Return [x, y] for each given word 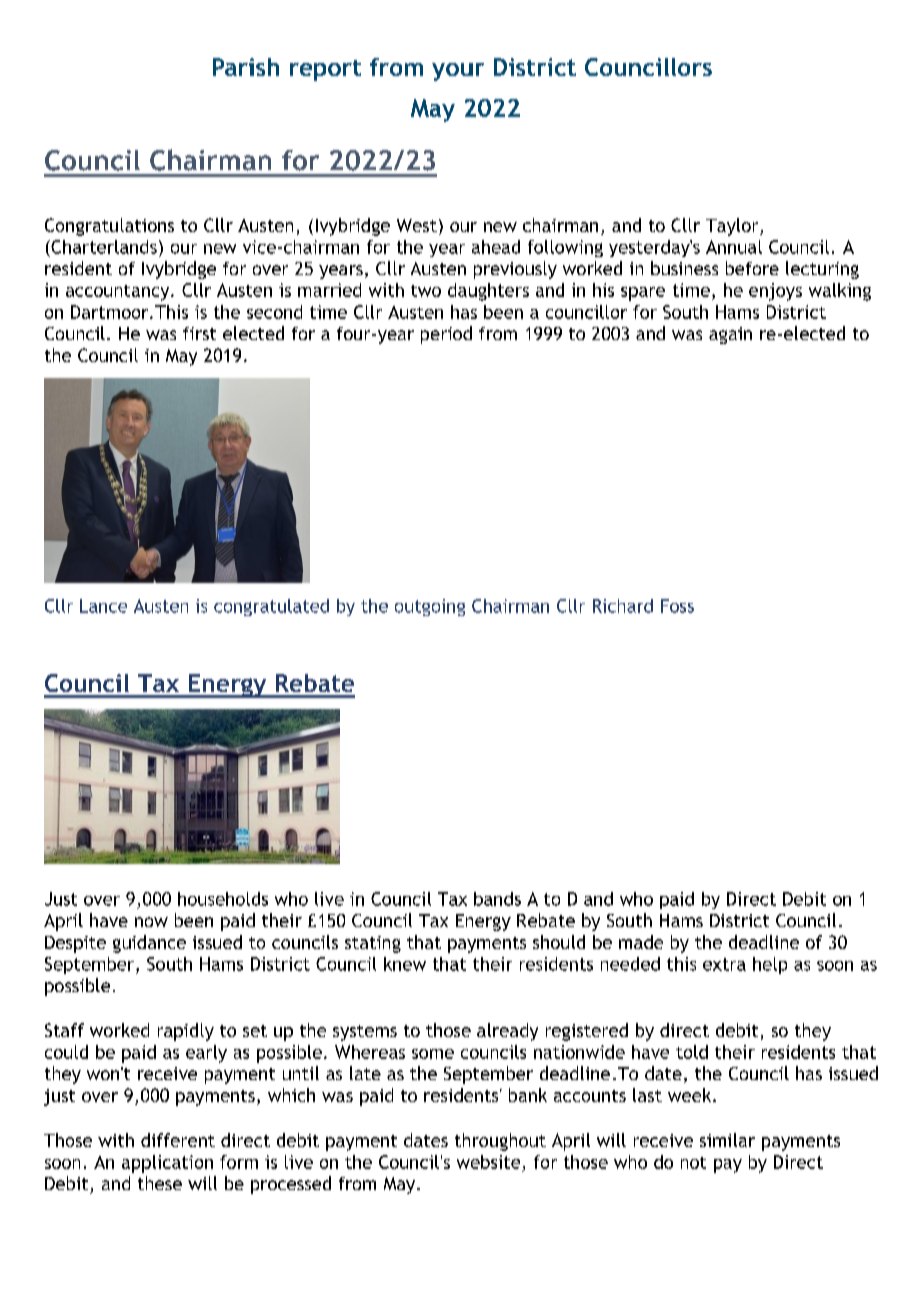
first [199, 333]
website [488, 1162]
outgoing [430, 607]
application [167, 1164]
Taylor [733, 227]
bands [497, 899]
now [151, 922]
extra [724, 964]
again [730, 335]
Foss [677, 606]
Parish [246, 67]
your [458, 72]
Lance [103, 606]
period [446, 335]
